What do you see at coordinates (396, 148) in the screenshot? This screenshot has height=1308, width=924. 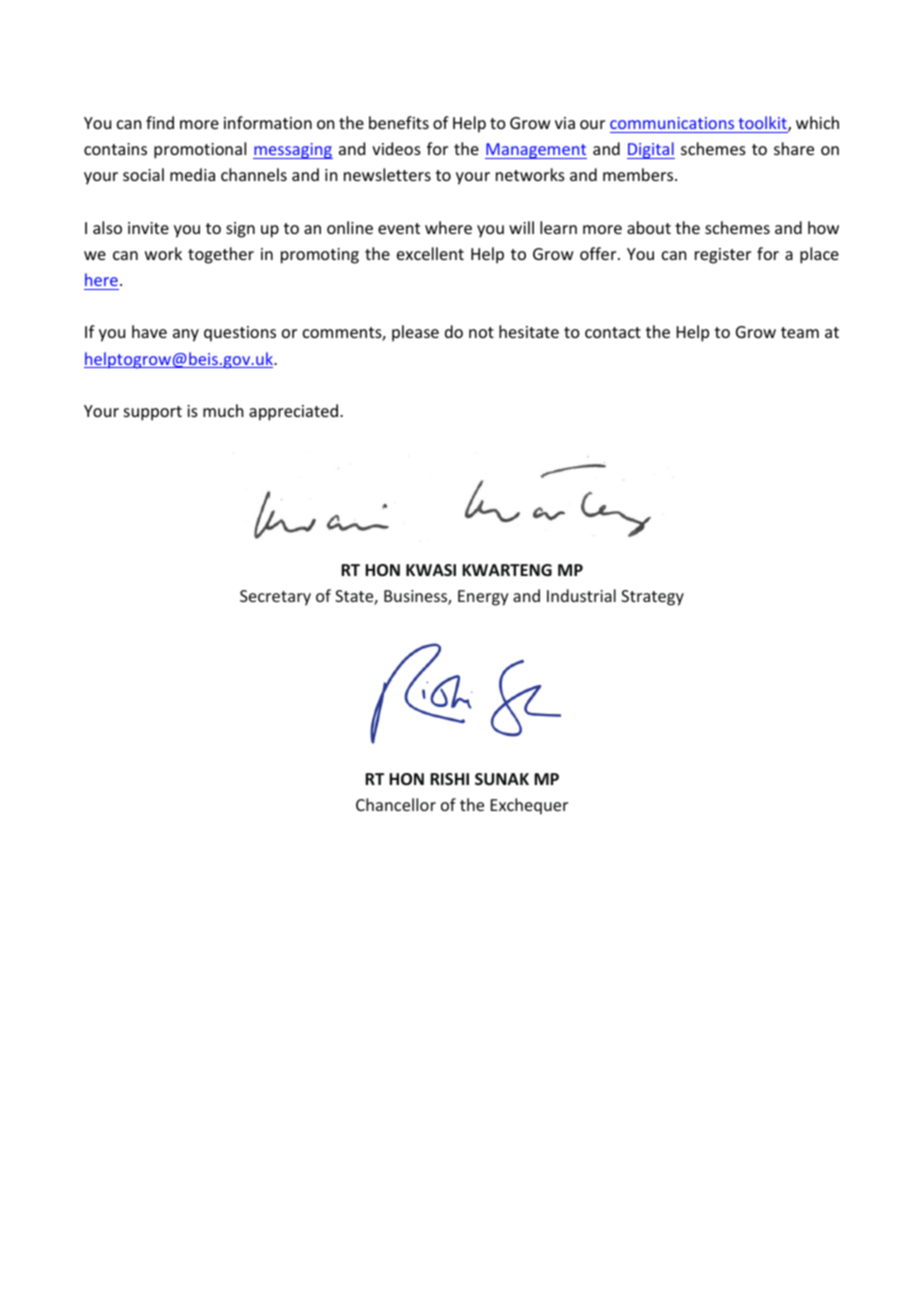 I see `videos` at bounding box center [396, 148].
